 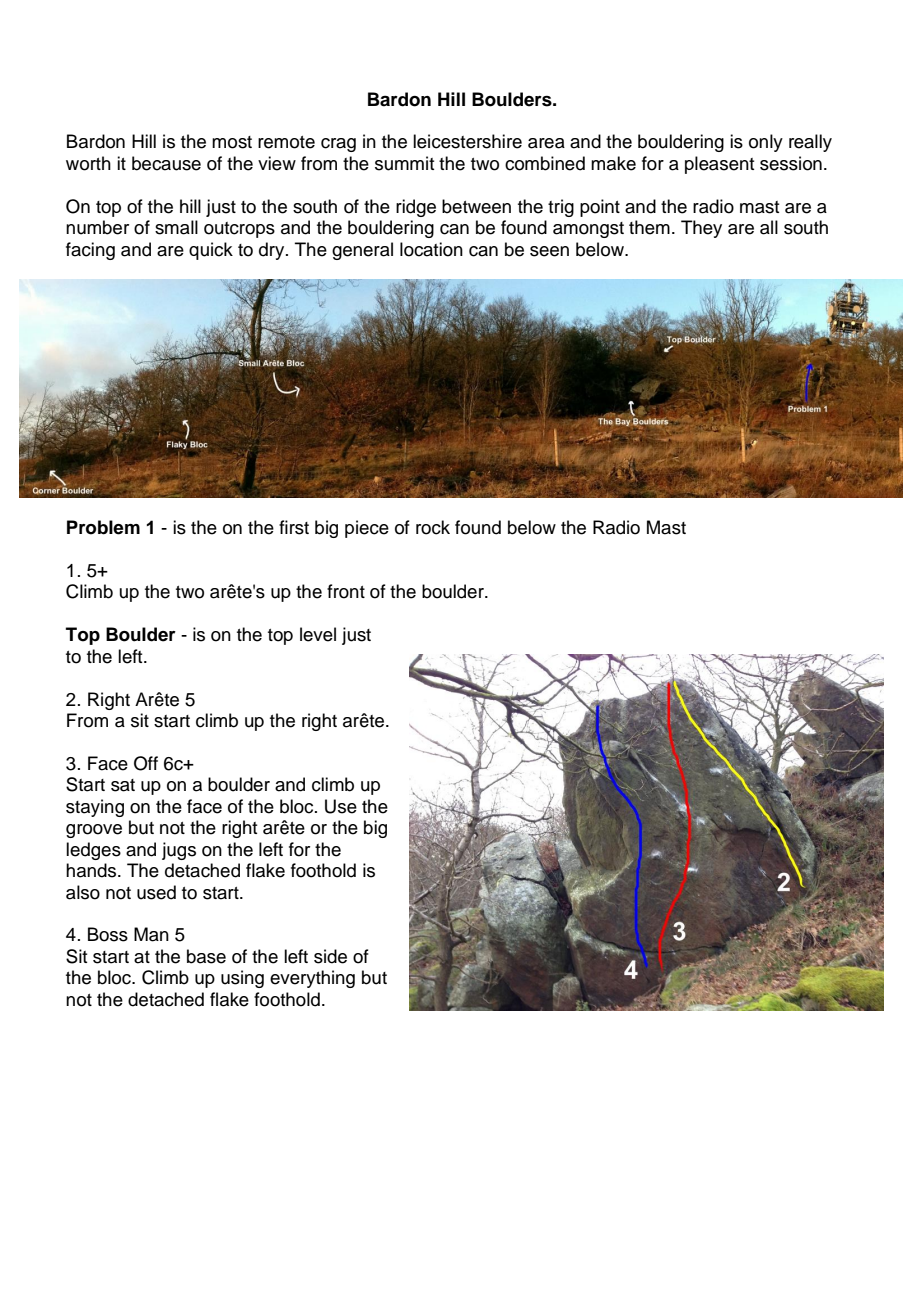 I want to click on because, so click(x=166, y=163).
